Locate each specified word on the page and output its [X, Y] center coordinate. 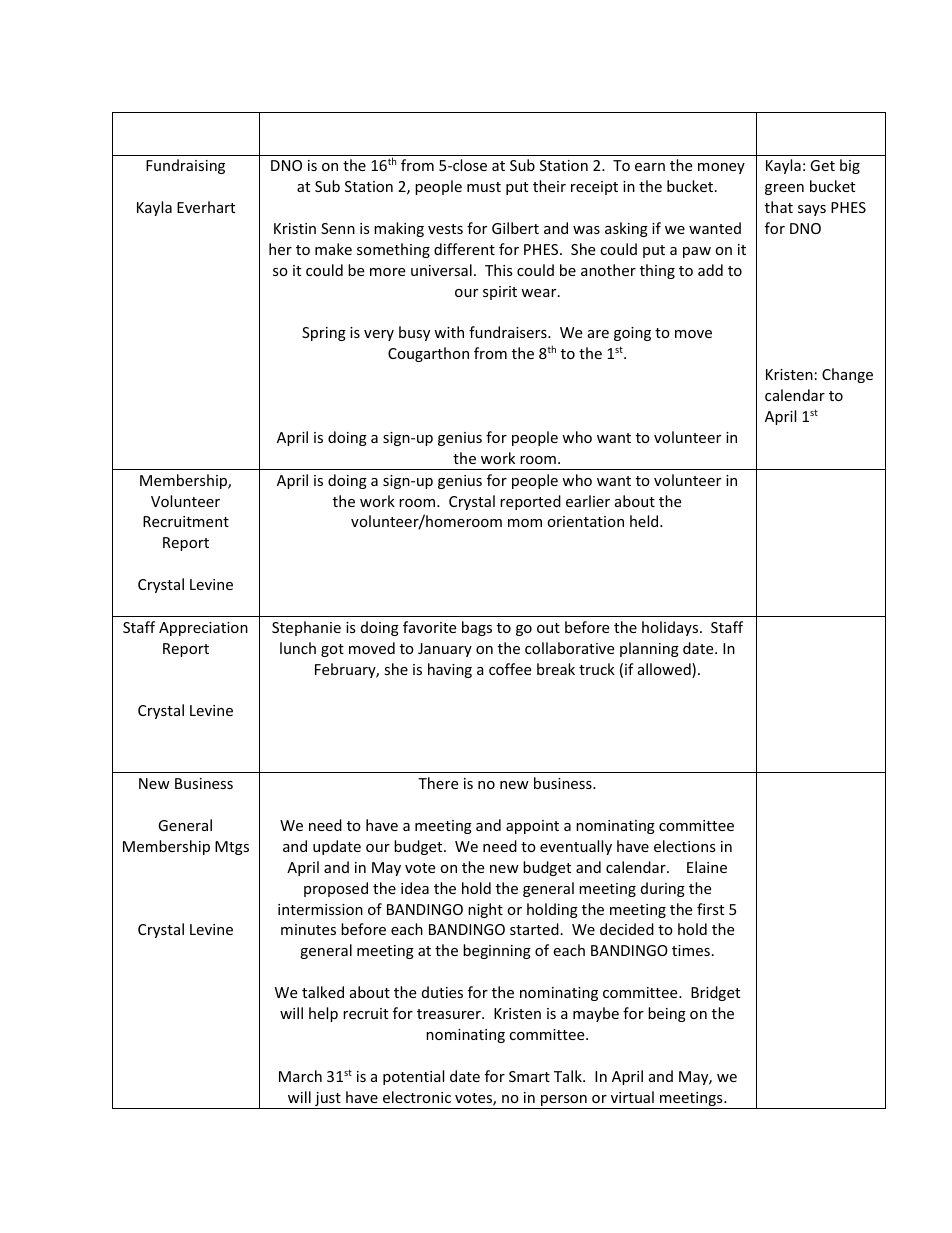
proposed [336, 889]
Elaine [707, 867]
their [549, 186]
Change [847, 375]
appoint [532, 827]
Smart [529, 1076]
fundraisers [509, 332]
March [300, 1076]
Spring [324, 334]
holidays [671, 628]
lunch [298, 648]
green [784, 189]
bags [477, 628]
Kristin [295, 228]
